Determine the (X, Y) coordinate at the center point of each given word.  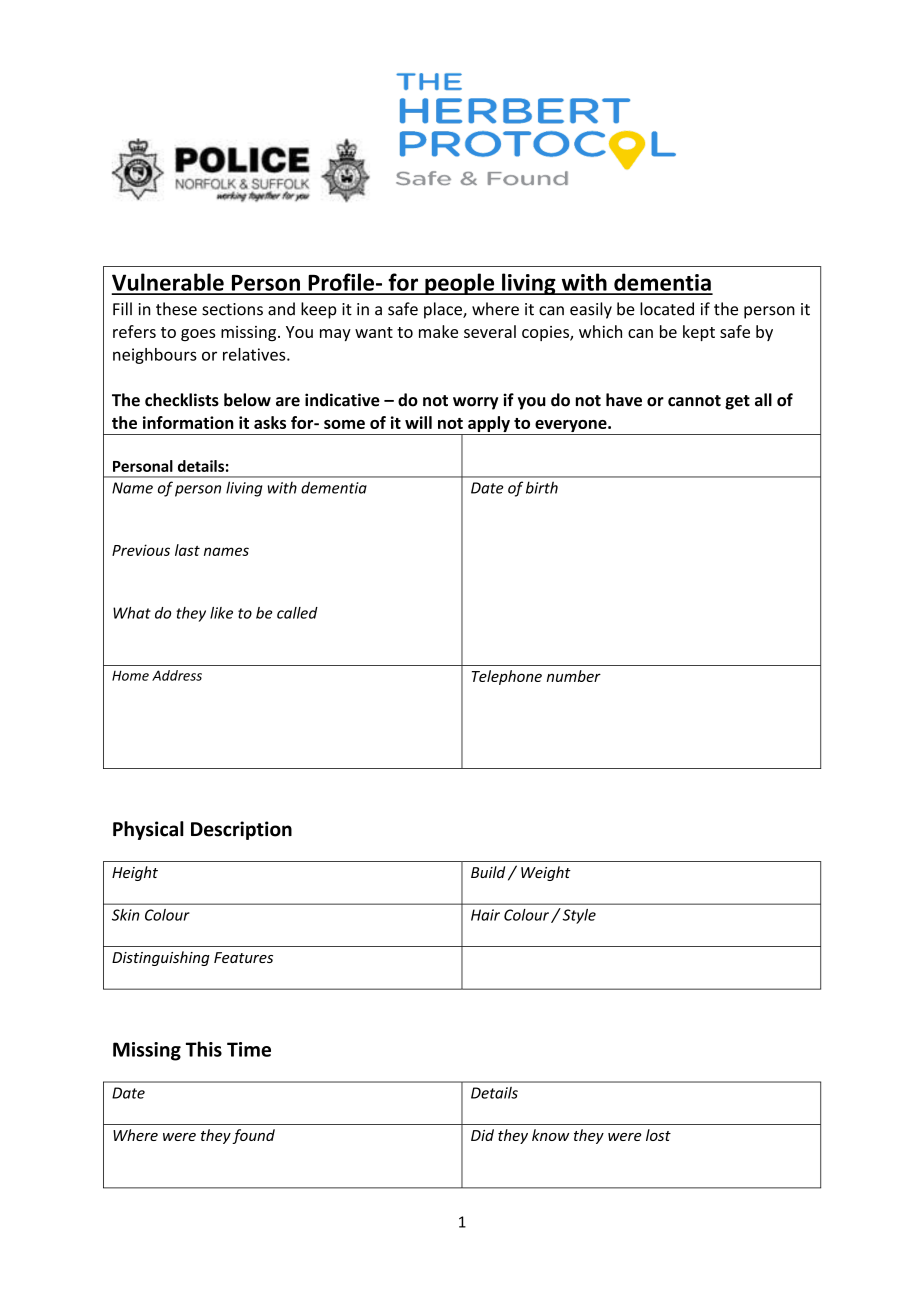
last (187, 550)
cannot (694, 401)
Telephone (507, 677)
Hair (485, 915)
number (574, 676)
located (667, 309)
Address (177, 675)
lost (658, 1135)
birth (542, 487)
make (438, 331)
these (176, 309)
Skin (126, 915)
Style (578, 916)
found (253, 1136)
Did (482, 1135)
